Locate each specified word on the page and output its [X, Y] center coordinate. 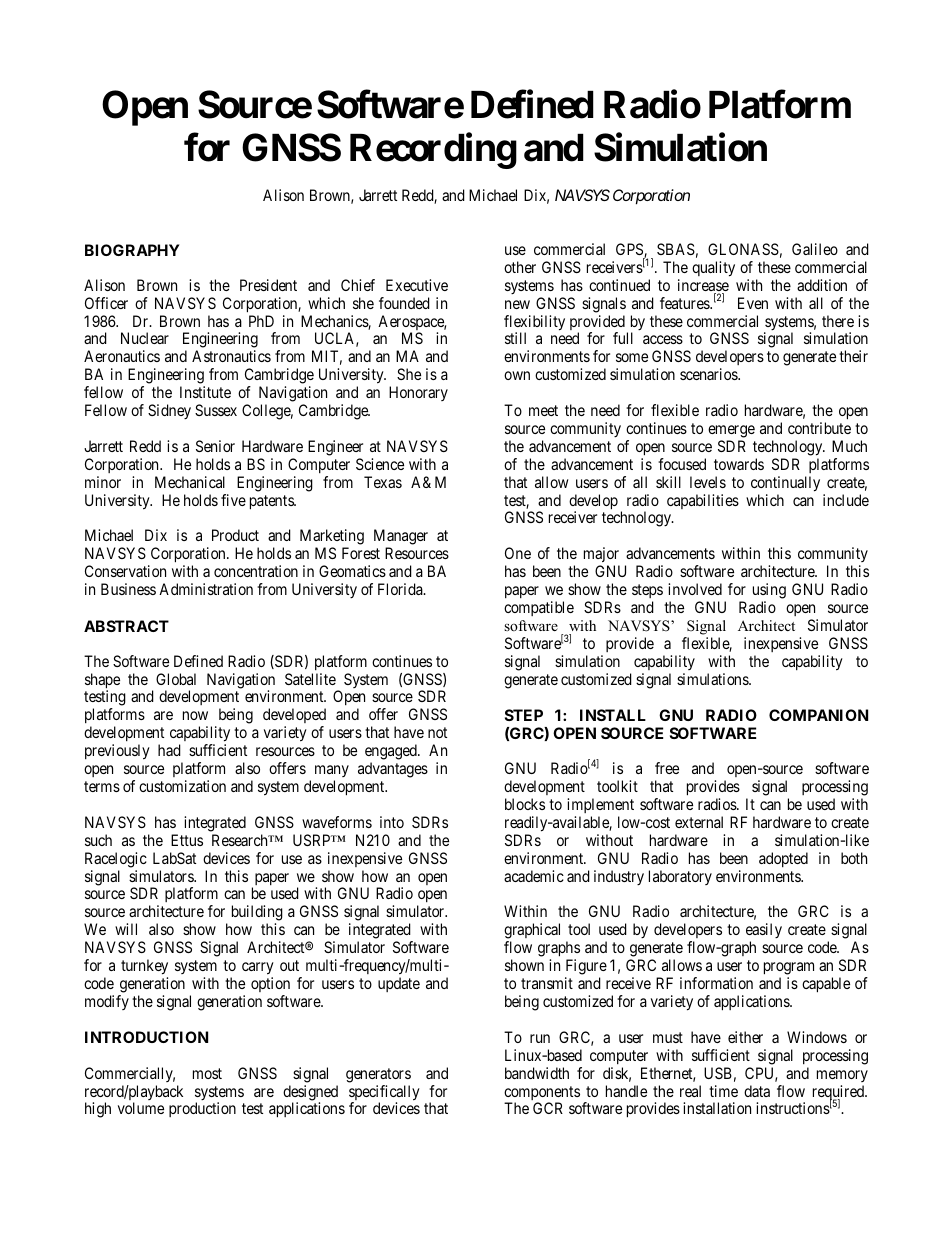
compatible [539, 608]
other [520, 267]
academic [534, 876]
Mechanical [190, 482]
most [207, 1073]
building [257, 914]
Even [753, 303]
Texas [383, 482]
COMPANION [818, 715]
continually [785, 484]
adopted [783, 859]
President [268, 285]
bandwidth [537, 1073]
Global [176, 679]
